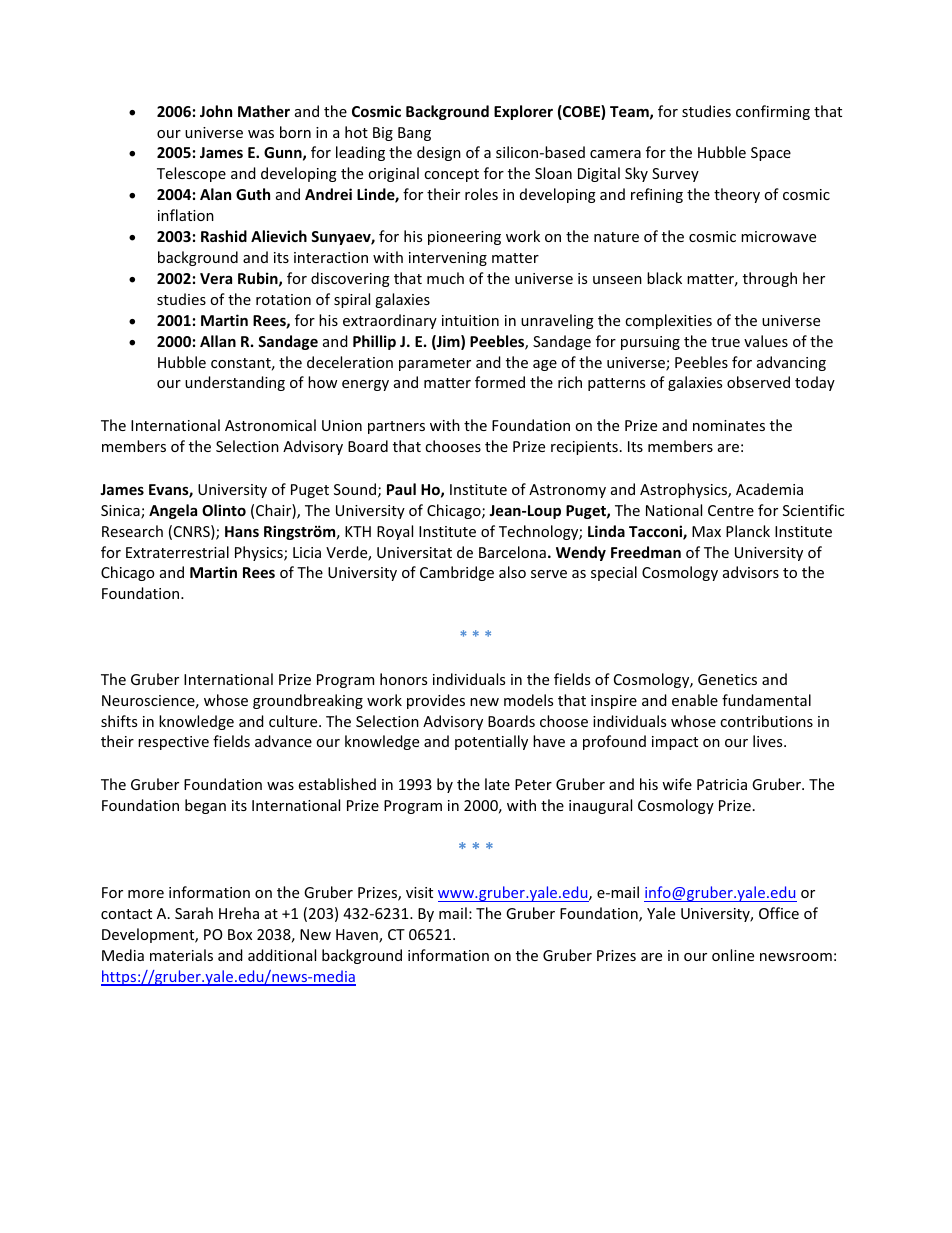  What do you see at coordinates (439, 153) in the screenshot?
I see `design` at bounding box center [439, 153].
